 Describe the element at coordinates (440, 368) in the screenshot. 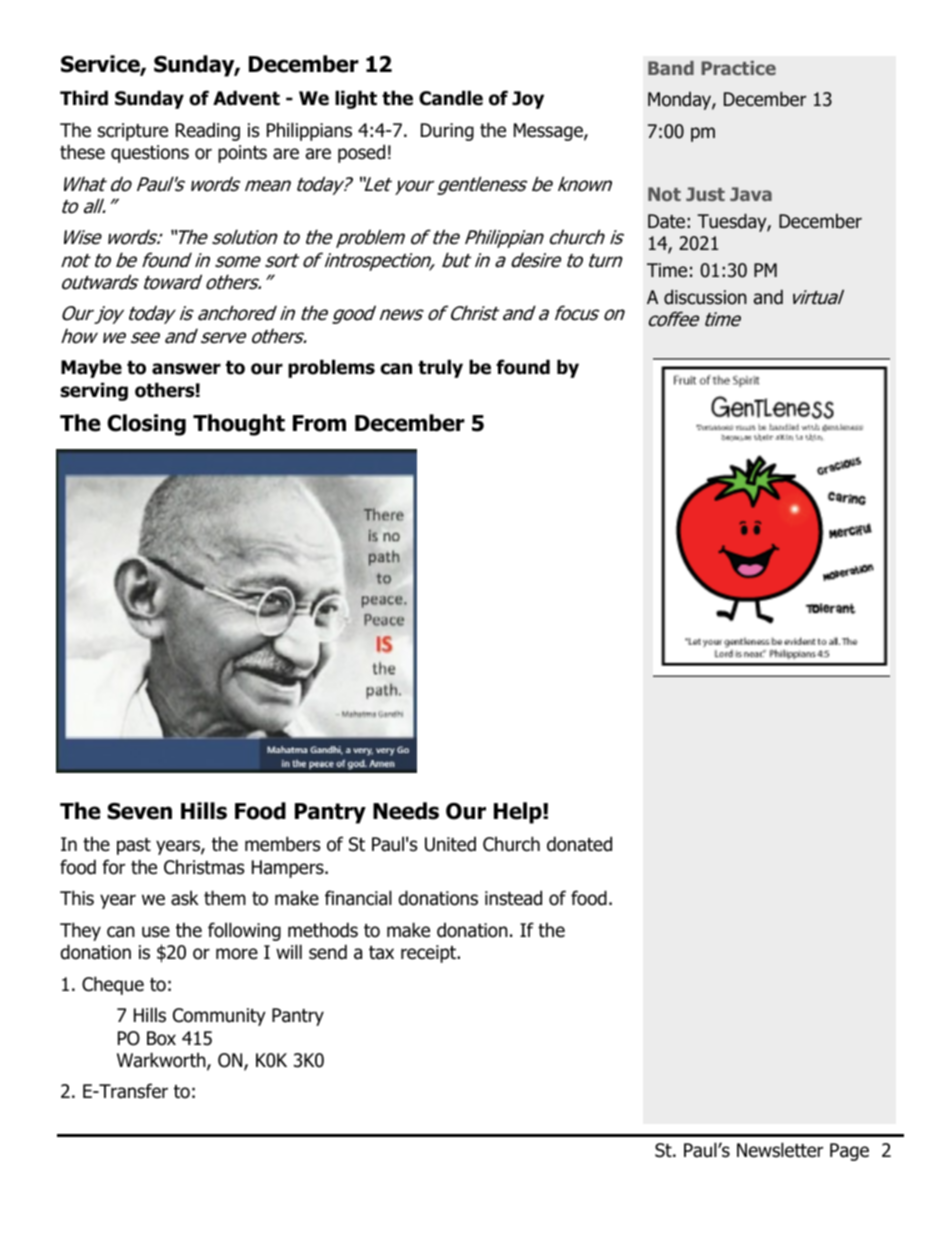

I see `truly` at that location.
